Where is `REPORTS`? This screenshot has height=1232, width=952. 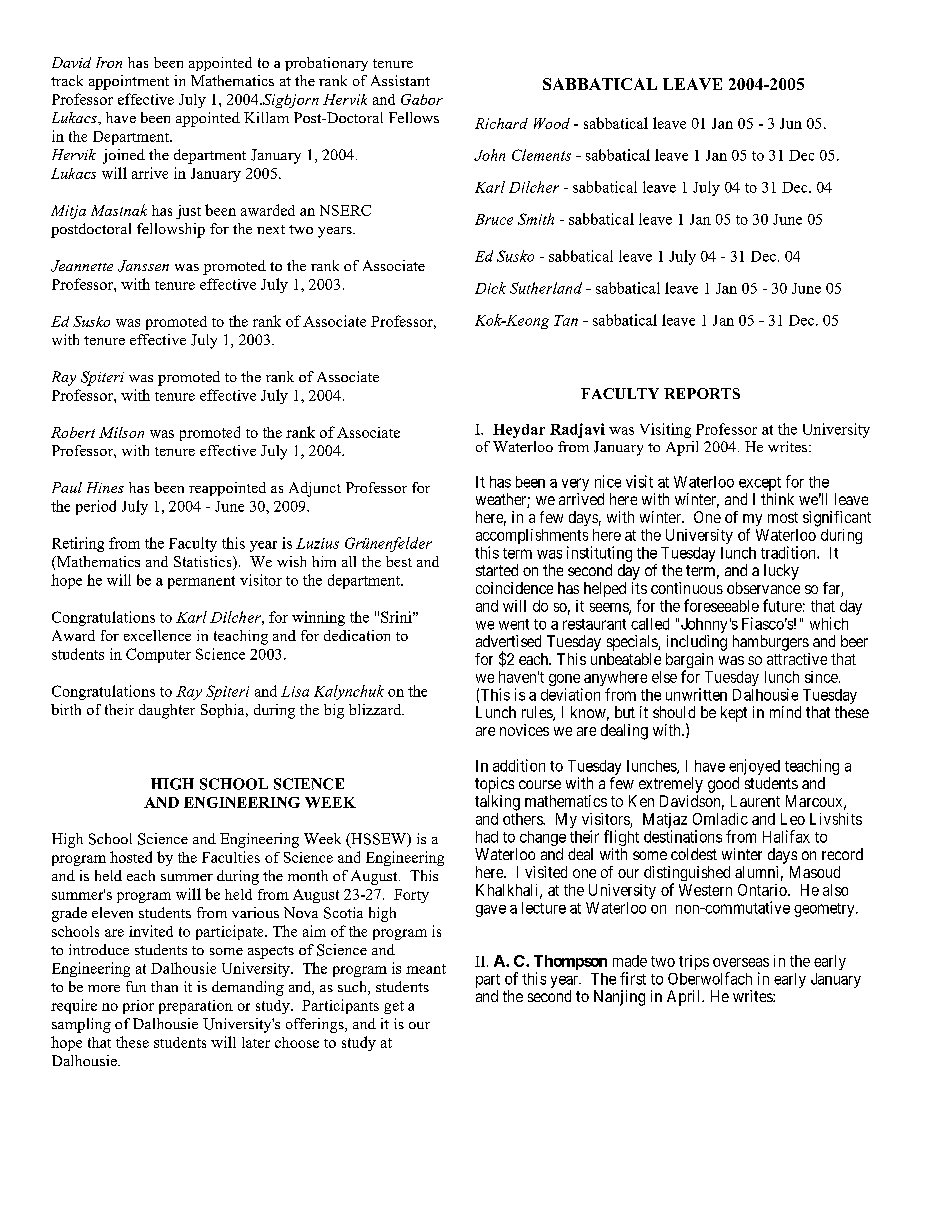
REPORTS is located at coordinates (702, 393).
